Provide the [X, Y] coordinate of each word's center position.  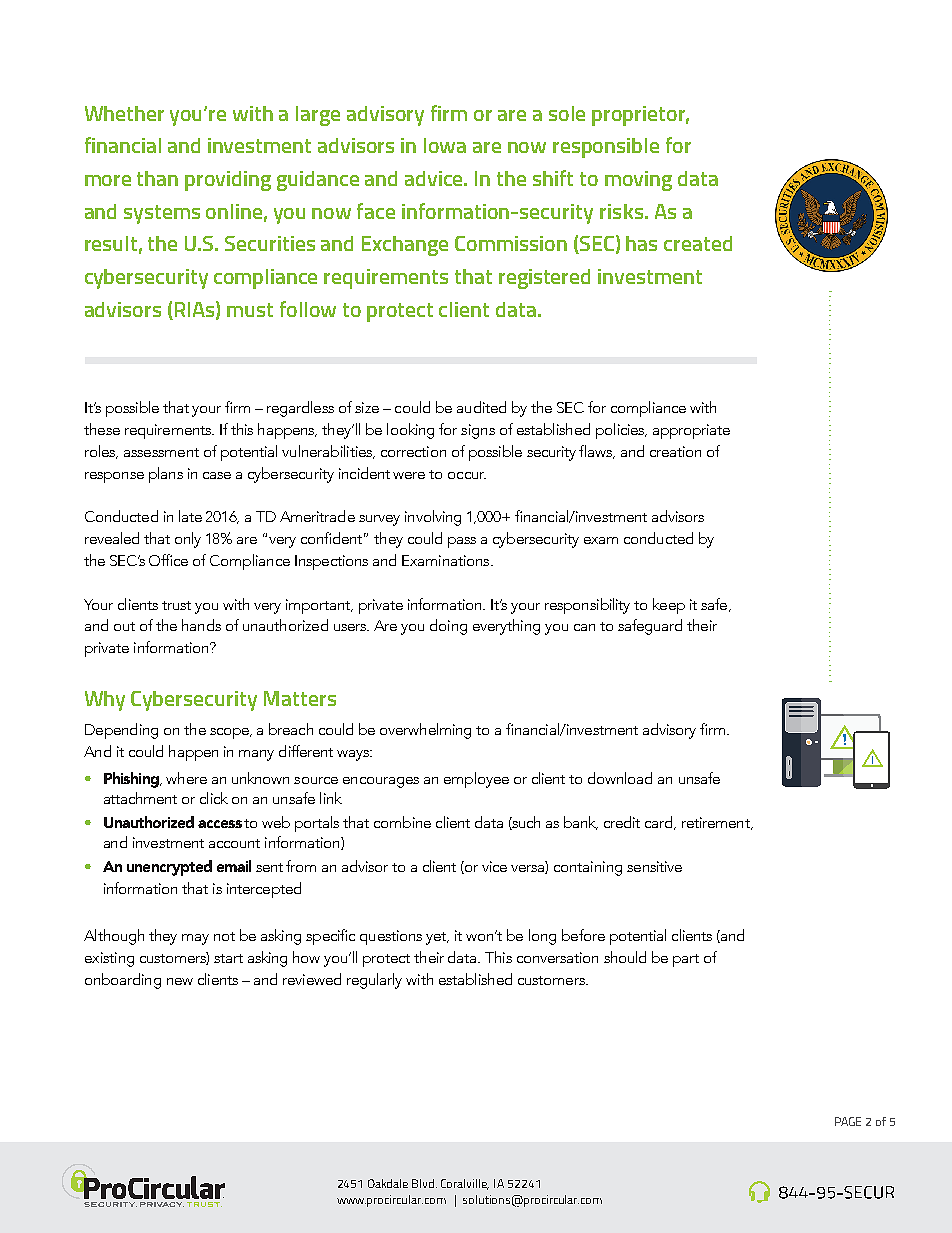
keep [669, 606]
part [686, 960]
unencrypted [169, 868]
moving [638, 181]
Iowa [445, 145]
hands [201, 625]
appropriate [691, 431]
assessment [161, 452]
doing [448, 627]
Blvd [424, 1183]
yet [437, 938]
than [157, 178]
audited [481, 407]
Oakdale [388, 1183]
